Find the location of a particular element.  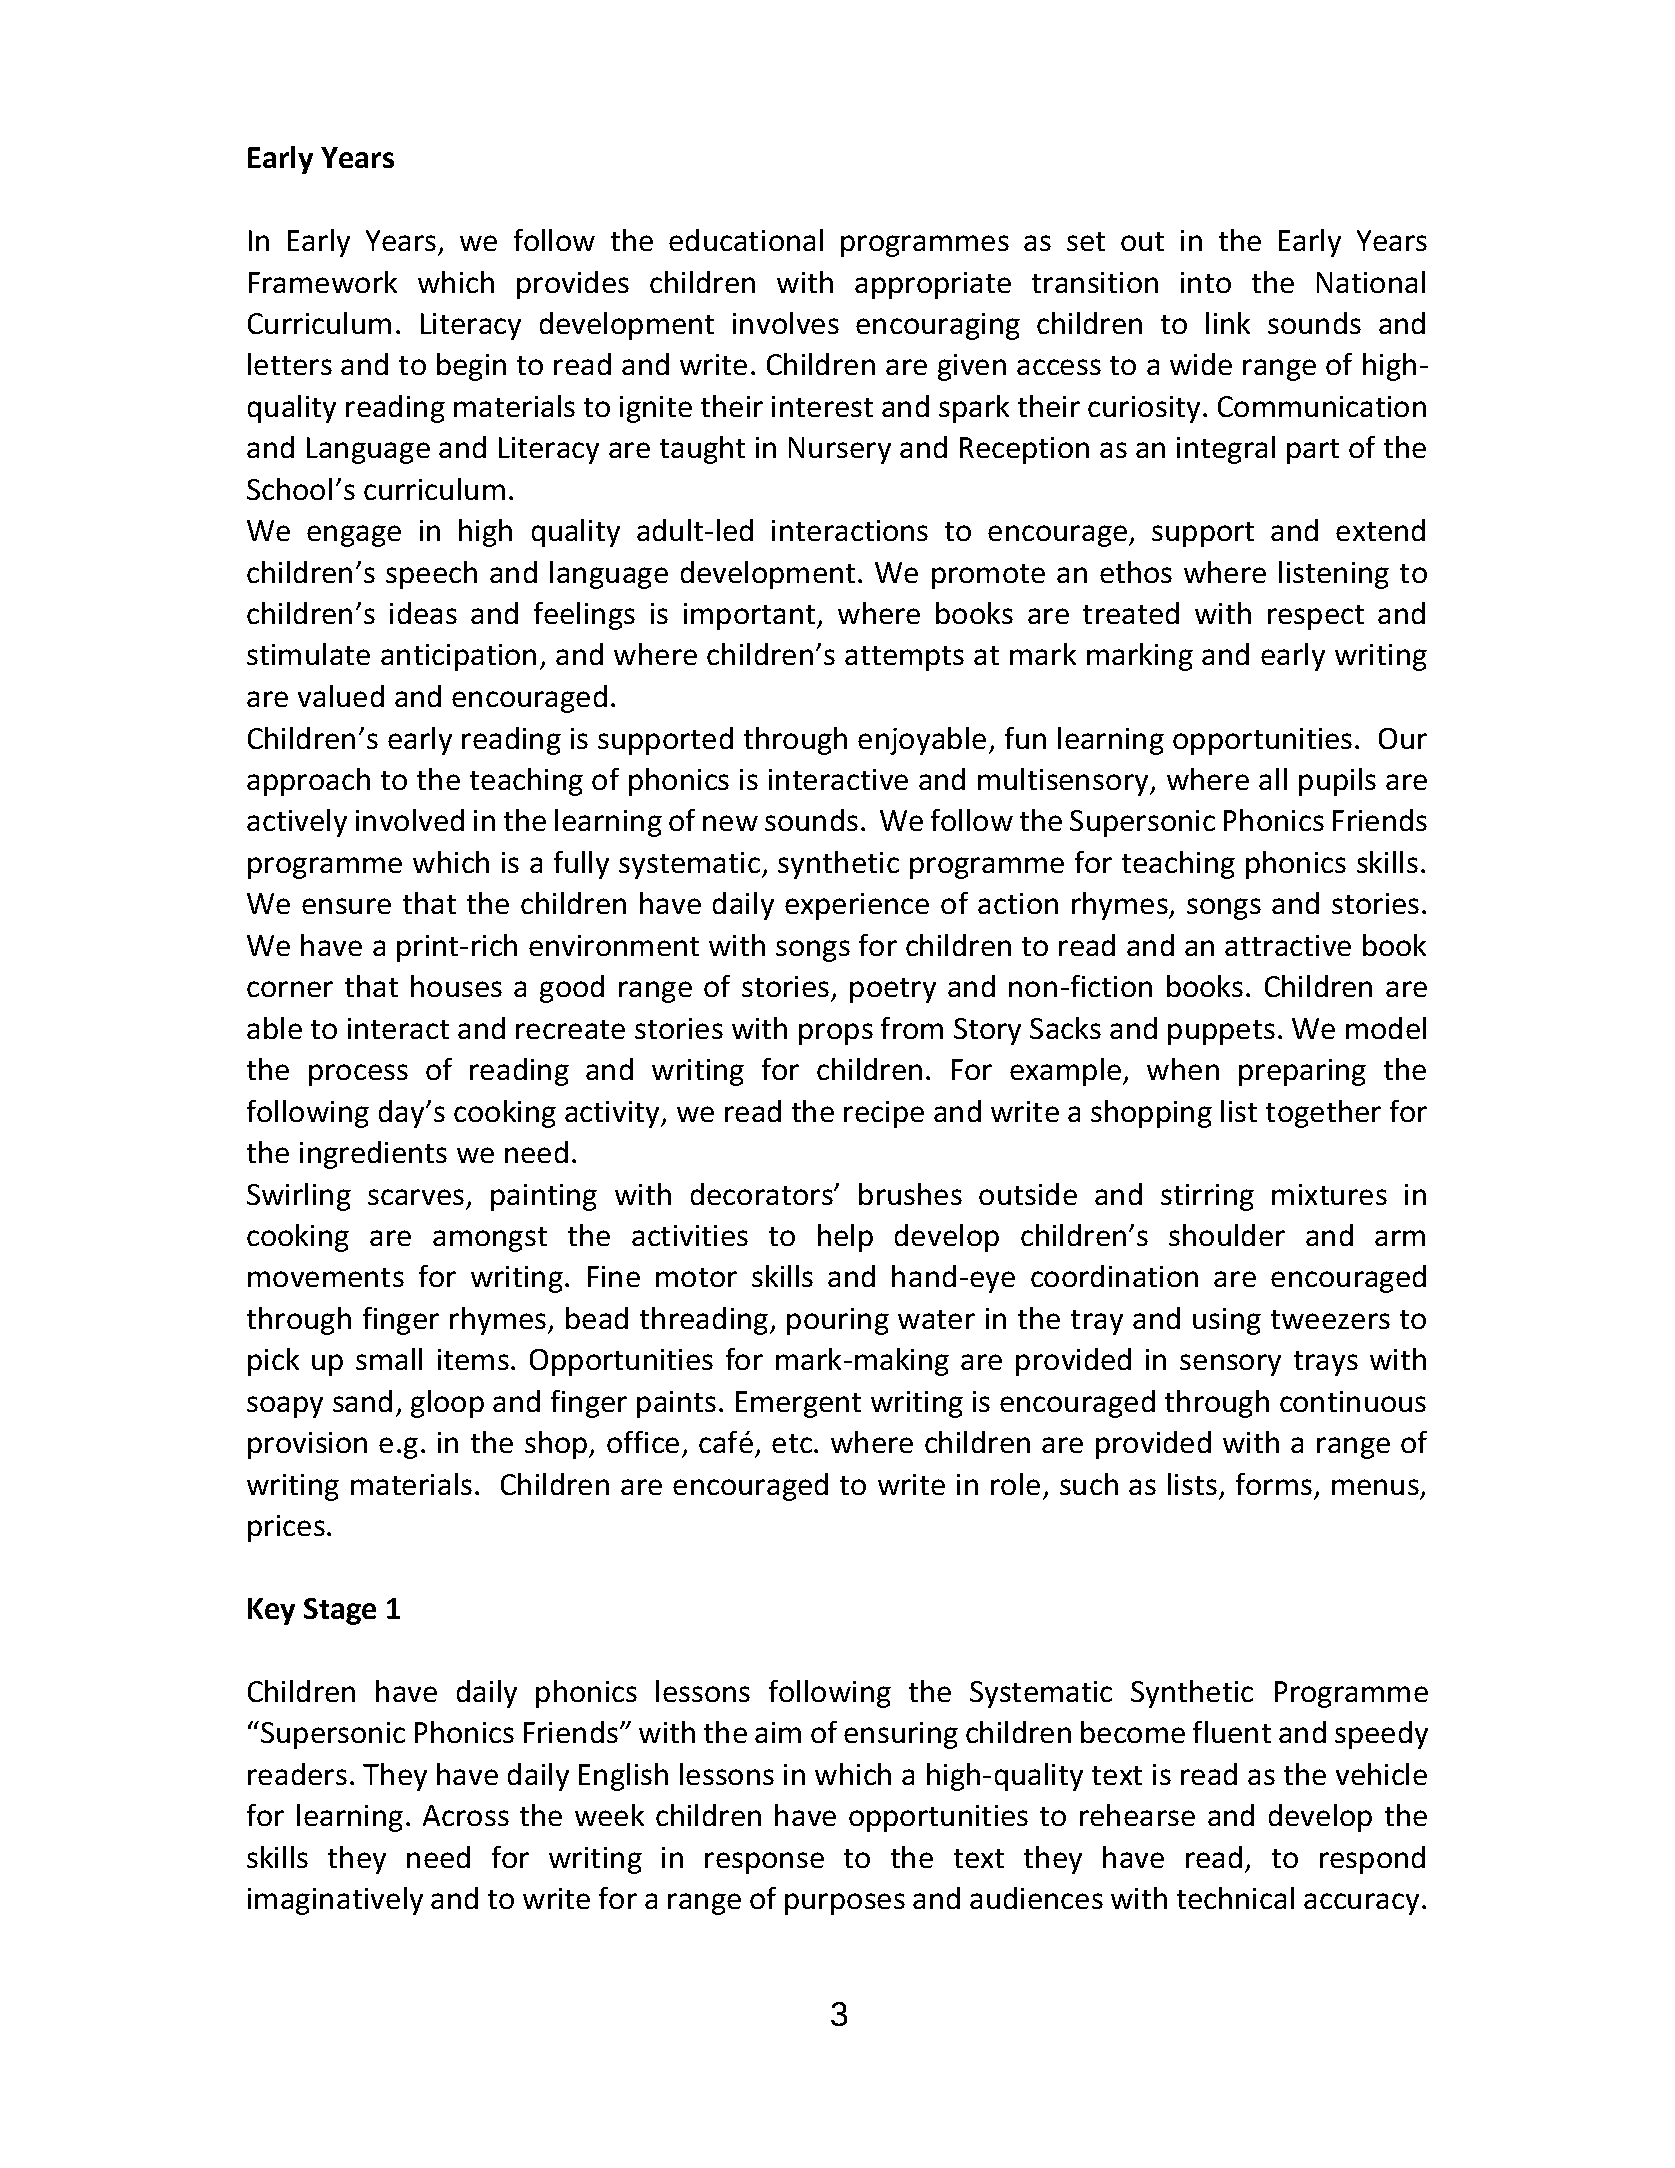

purposes is located at coordinates (845, 1904).
